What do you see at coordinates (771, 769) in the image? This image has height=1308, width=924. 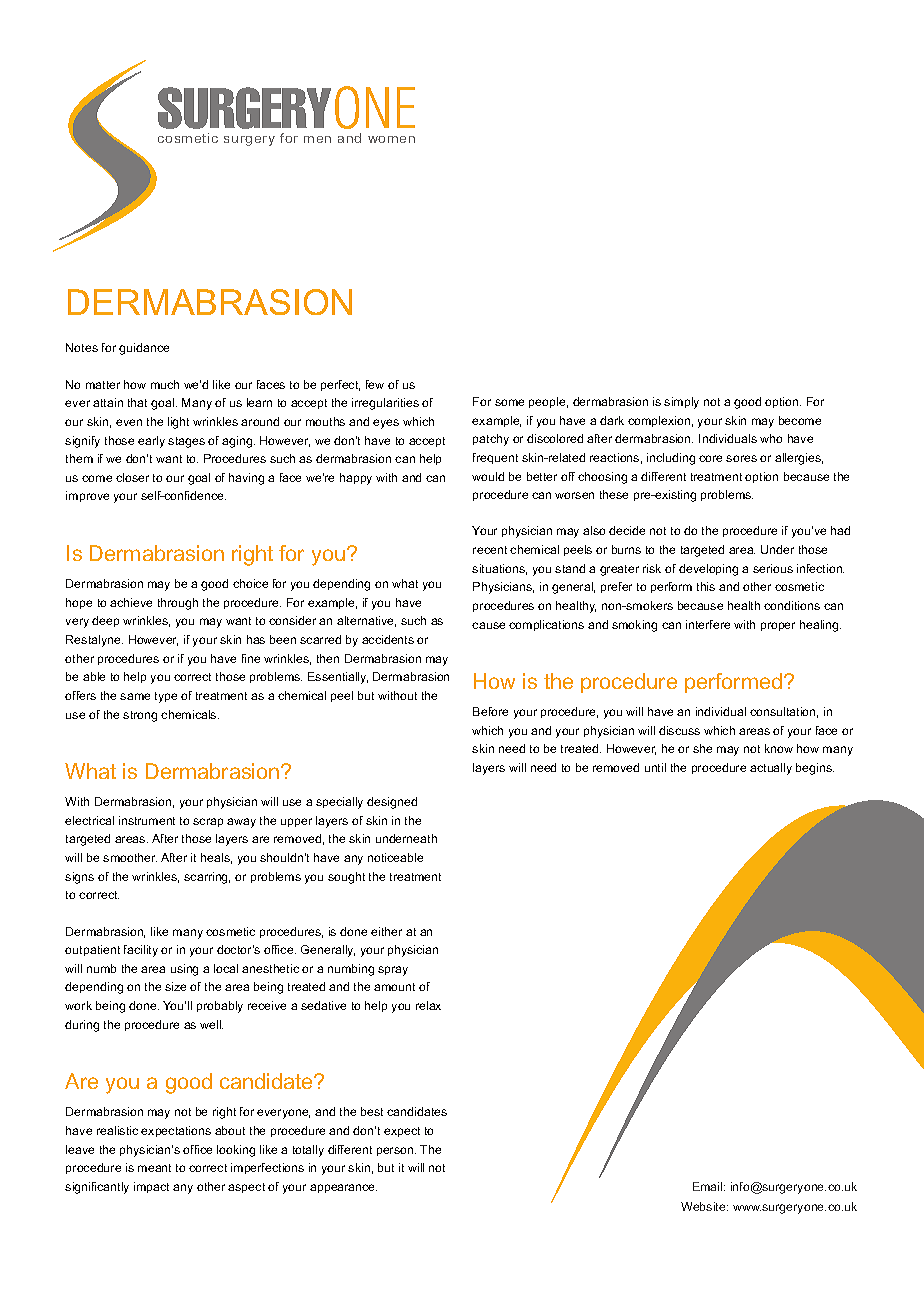 I see `actually` at bounding box center [771, 769].
